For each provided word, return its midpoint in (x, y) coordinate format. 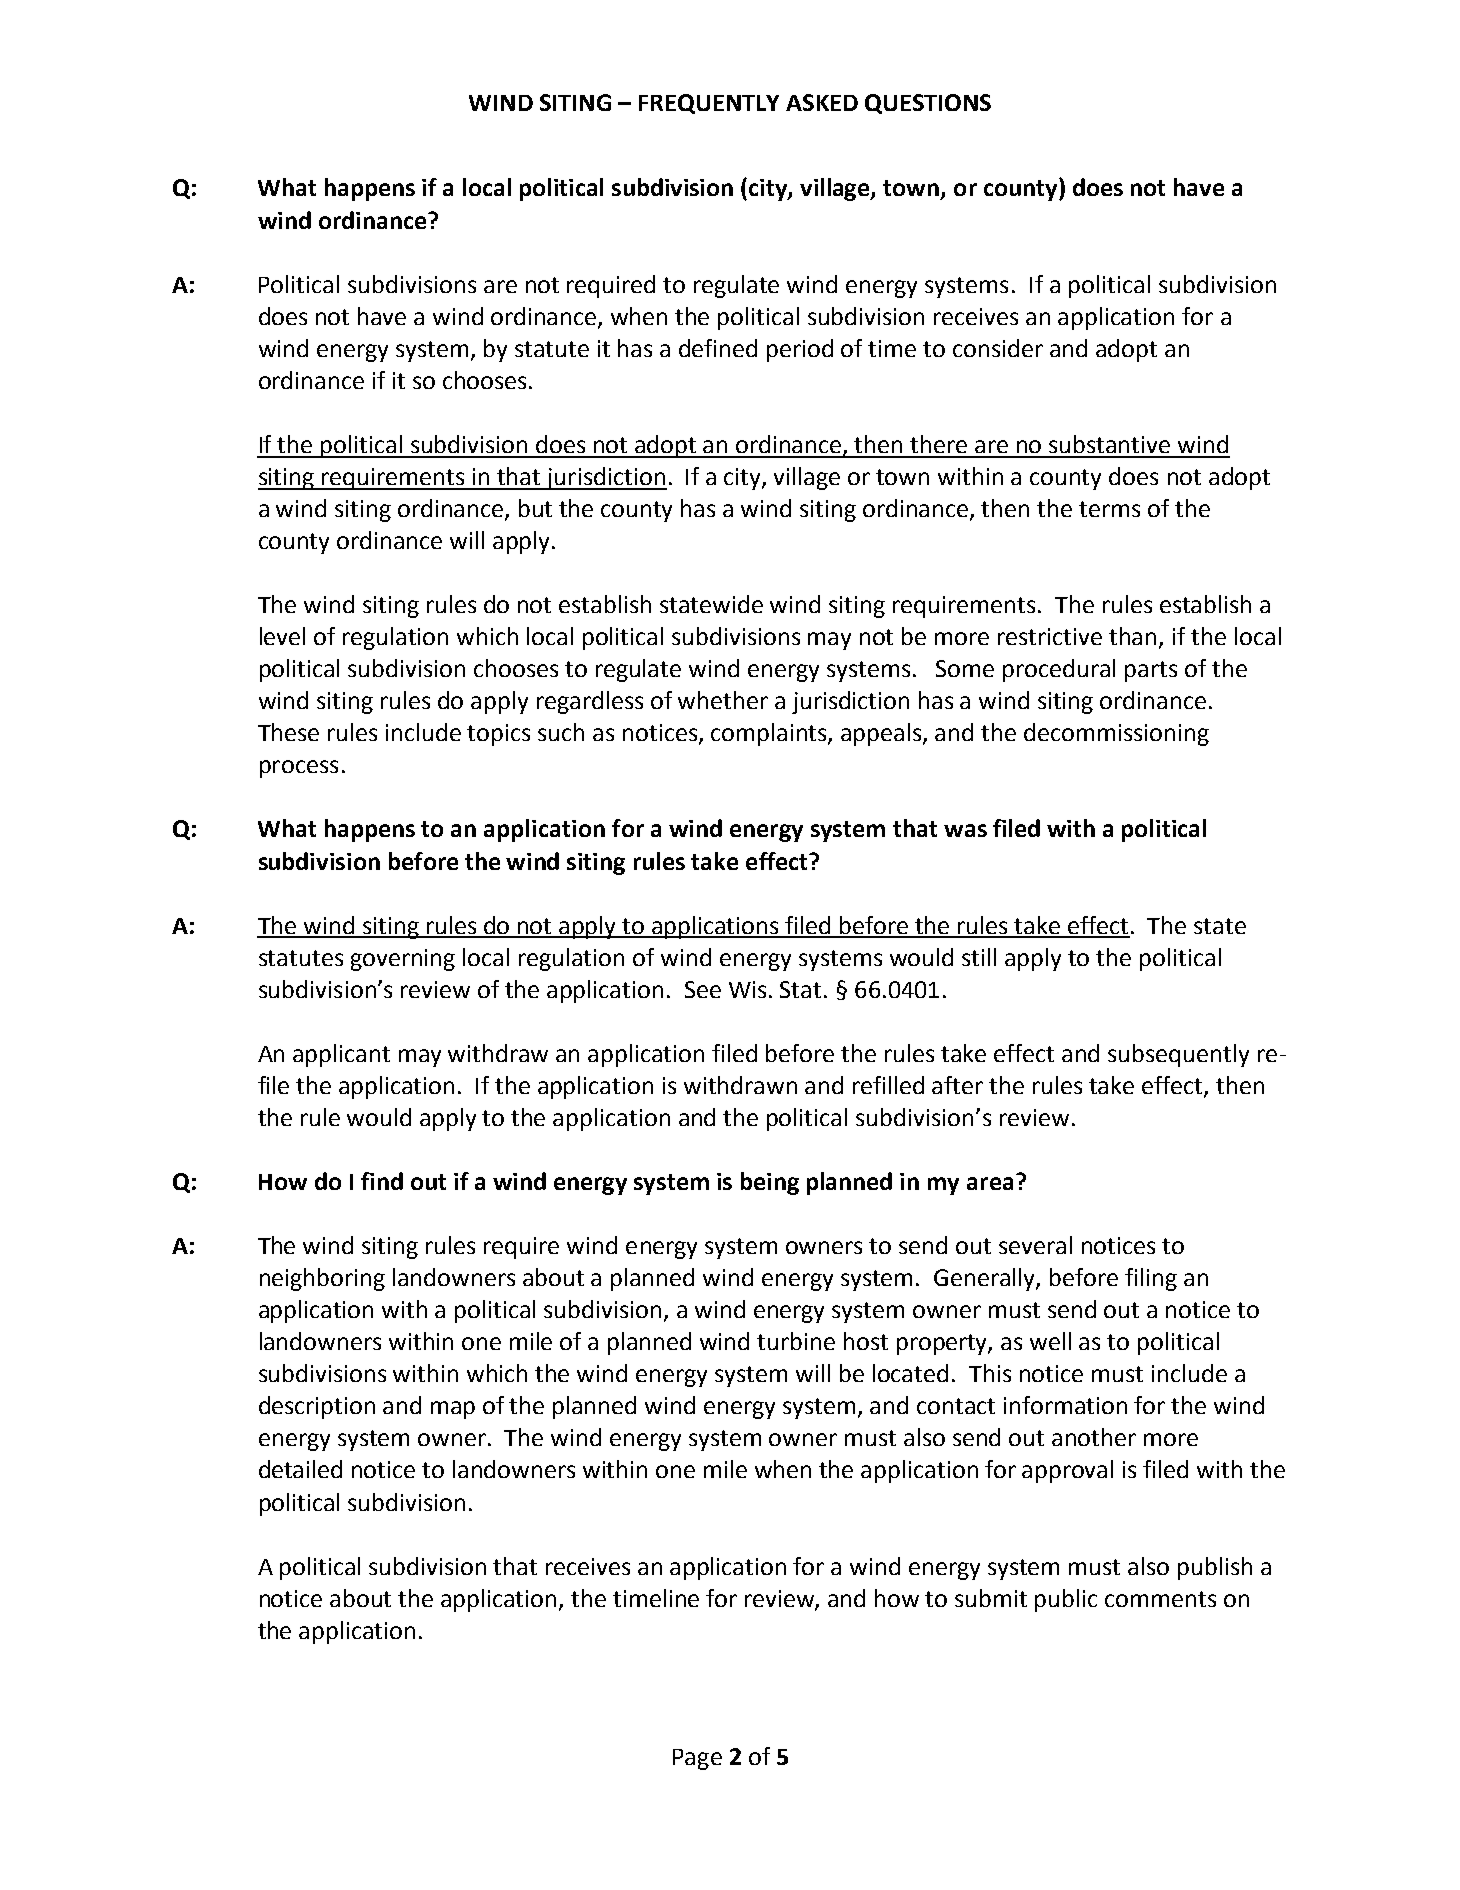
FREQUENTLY (709, 104)
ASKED (822, 102)
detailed (300, 1469)
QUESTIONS (928, 104)
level (282, 636)
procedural (1059, 670)
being (770, 1183)
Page (697, 1759)
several (1035, 1245)
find (382, 1181)
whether (723, 700)
